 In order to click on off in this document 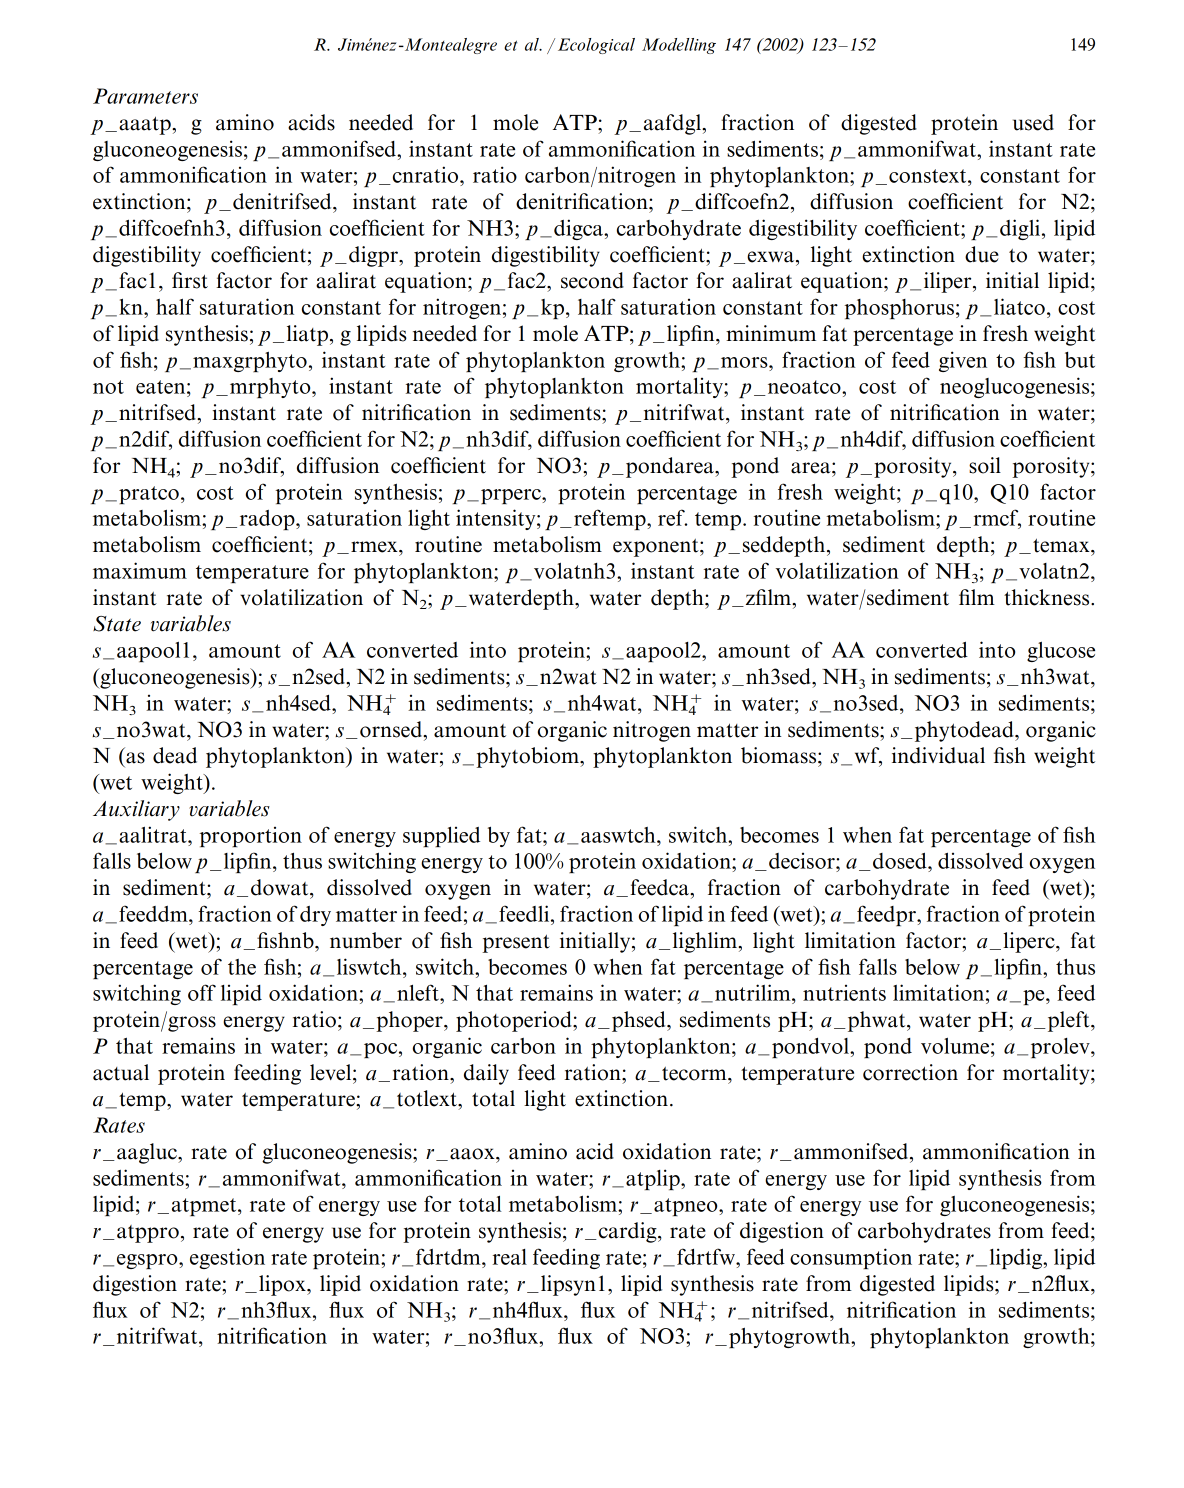, I will do `click(202, 992)`.
